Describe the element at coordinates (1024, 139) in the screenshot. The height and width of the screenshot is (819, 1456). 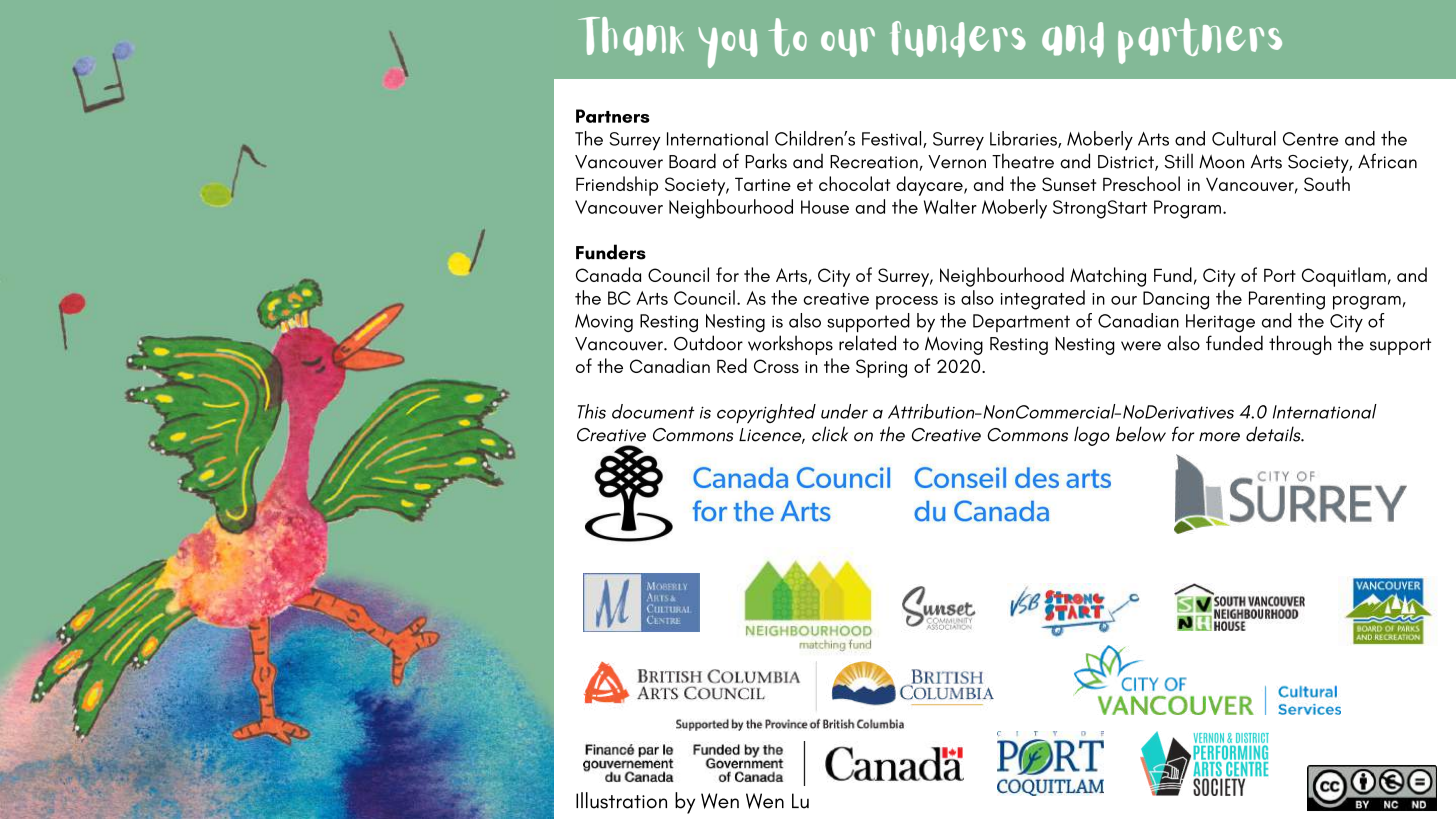
I see `Libraries` at that location.
